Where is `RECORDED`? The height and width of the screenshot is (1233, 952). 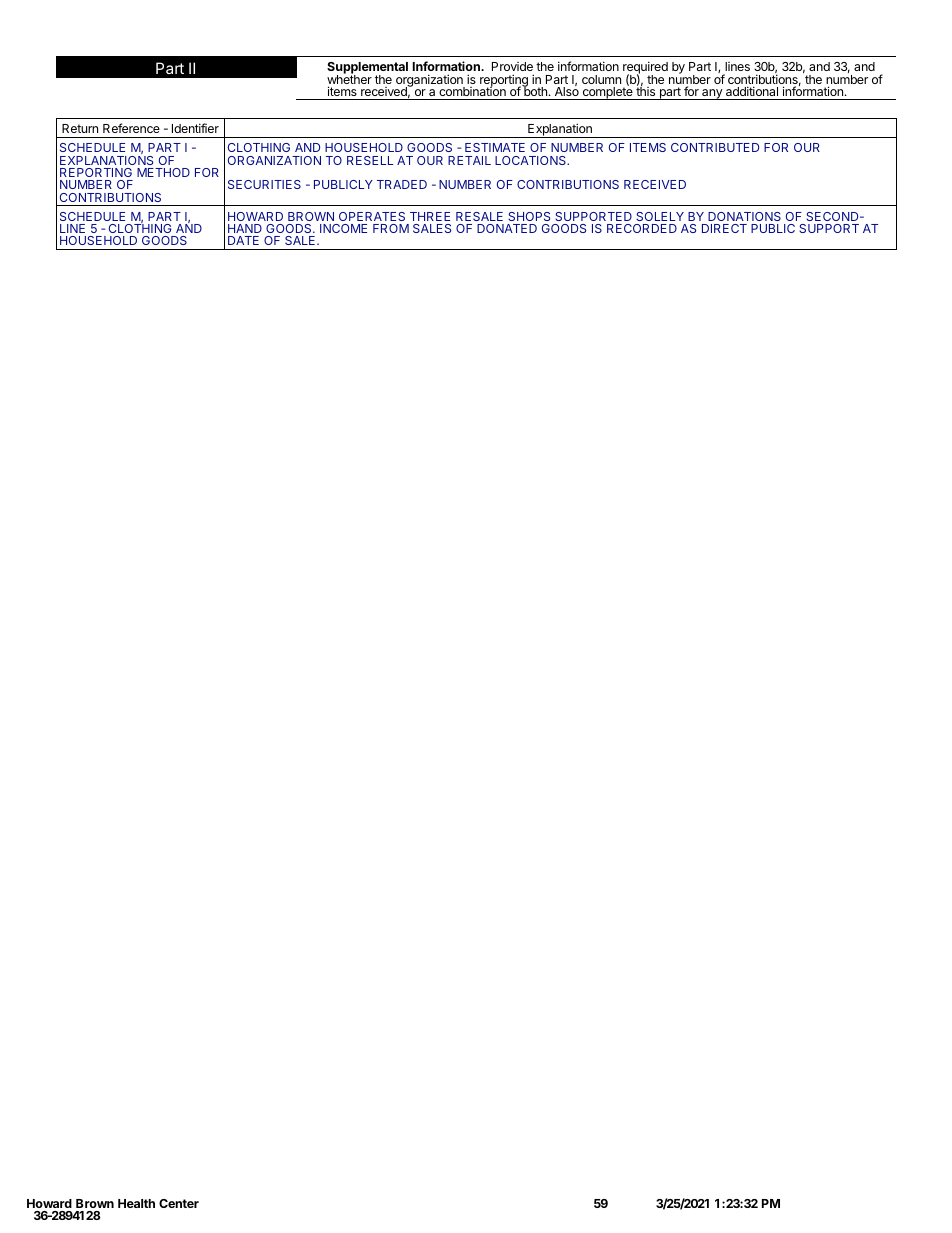
RECORDED is located at coordinates (642, 228).
